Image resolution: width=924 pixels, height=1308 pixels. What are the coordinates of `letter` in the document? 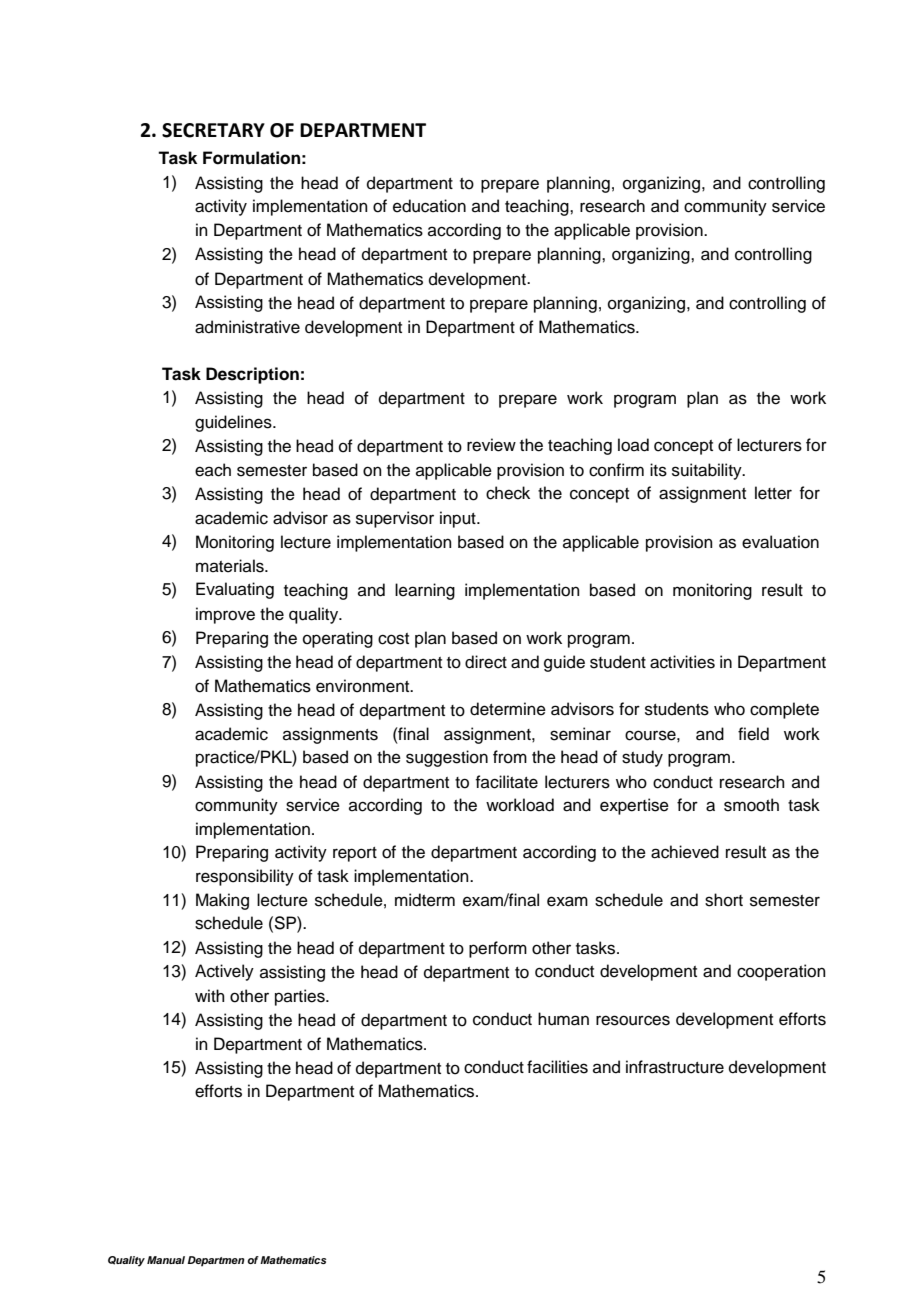 It's located at (773, 493).
